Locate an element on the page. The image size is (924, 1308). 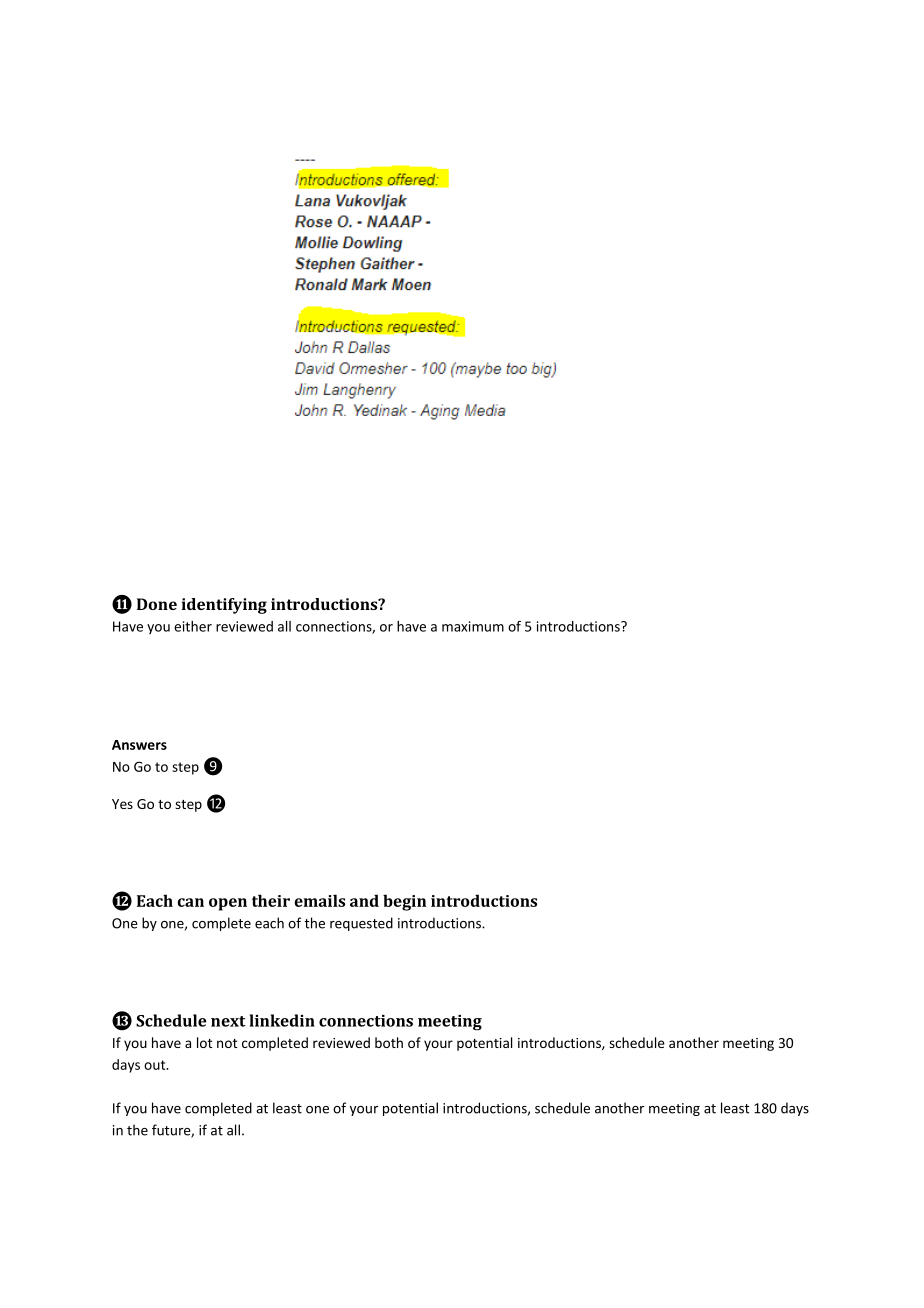
linkedin is located at coordinates (282, 1020).
